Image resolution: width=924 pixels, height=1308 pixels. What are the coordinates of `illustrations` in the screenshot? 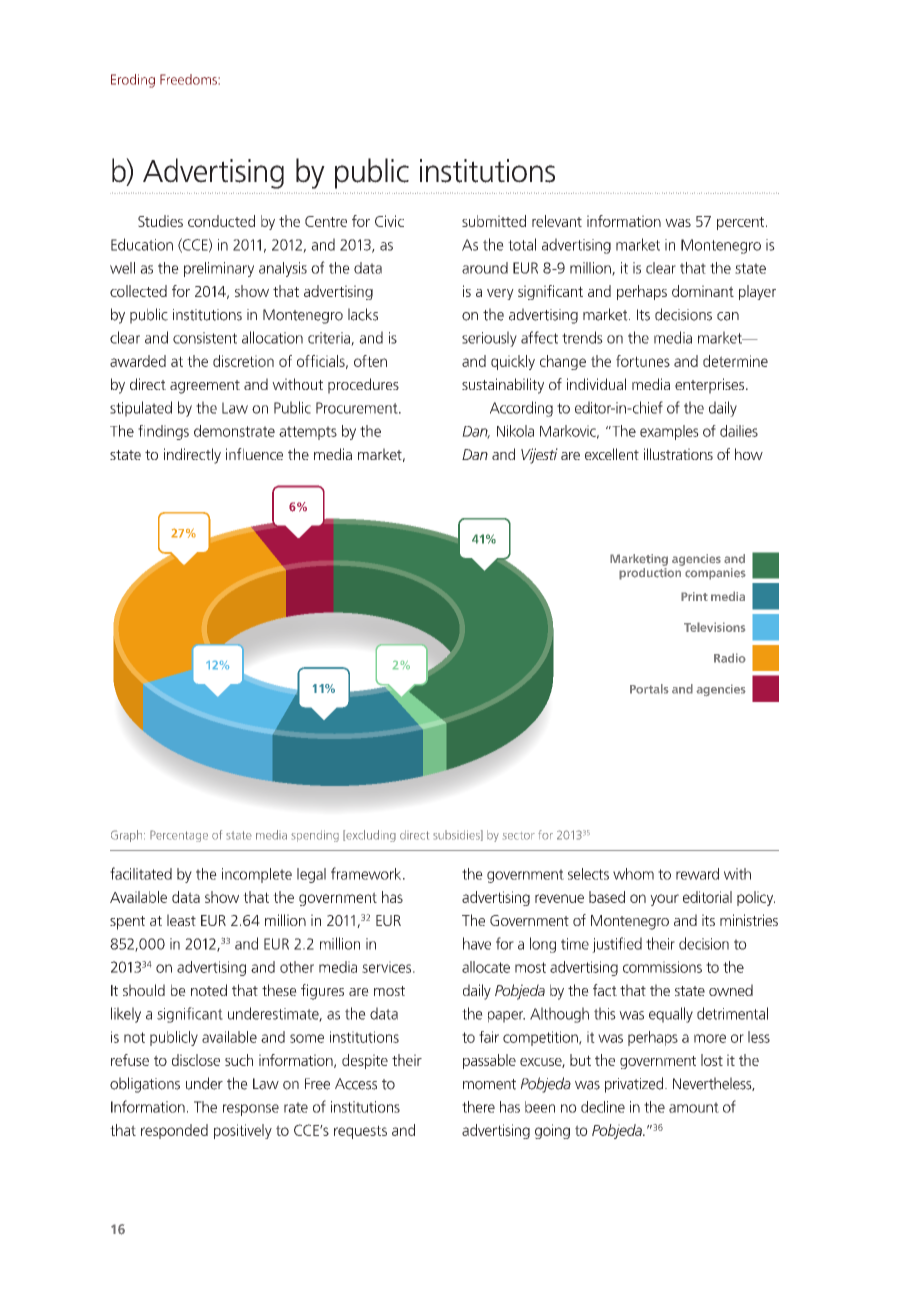 It's located at (678, 454).
